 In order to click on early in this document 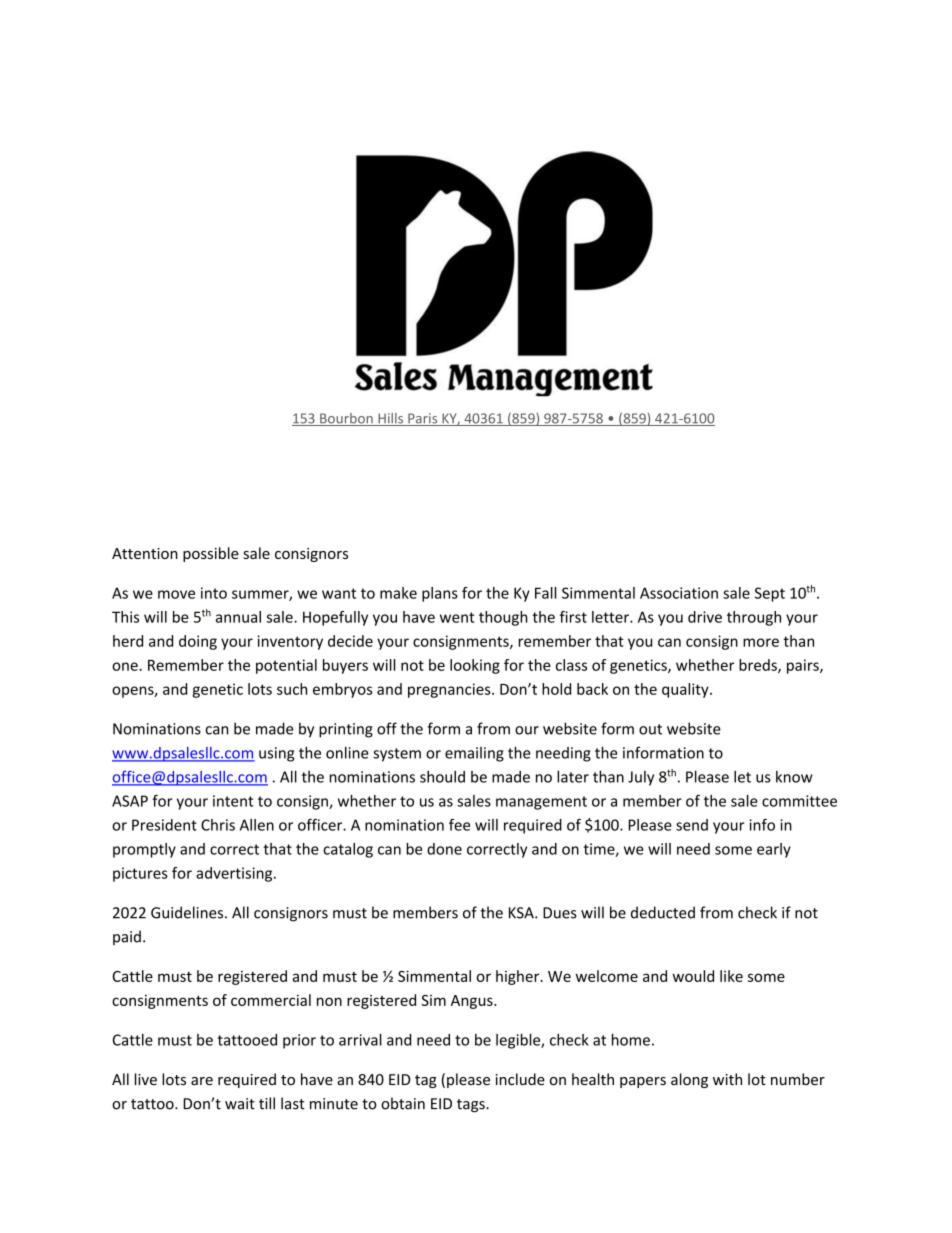, I will do `click(774, 850)`.
